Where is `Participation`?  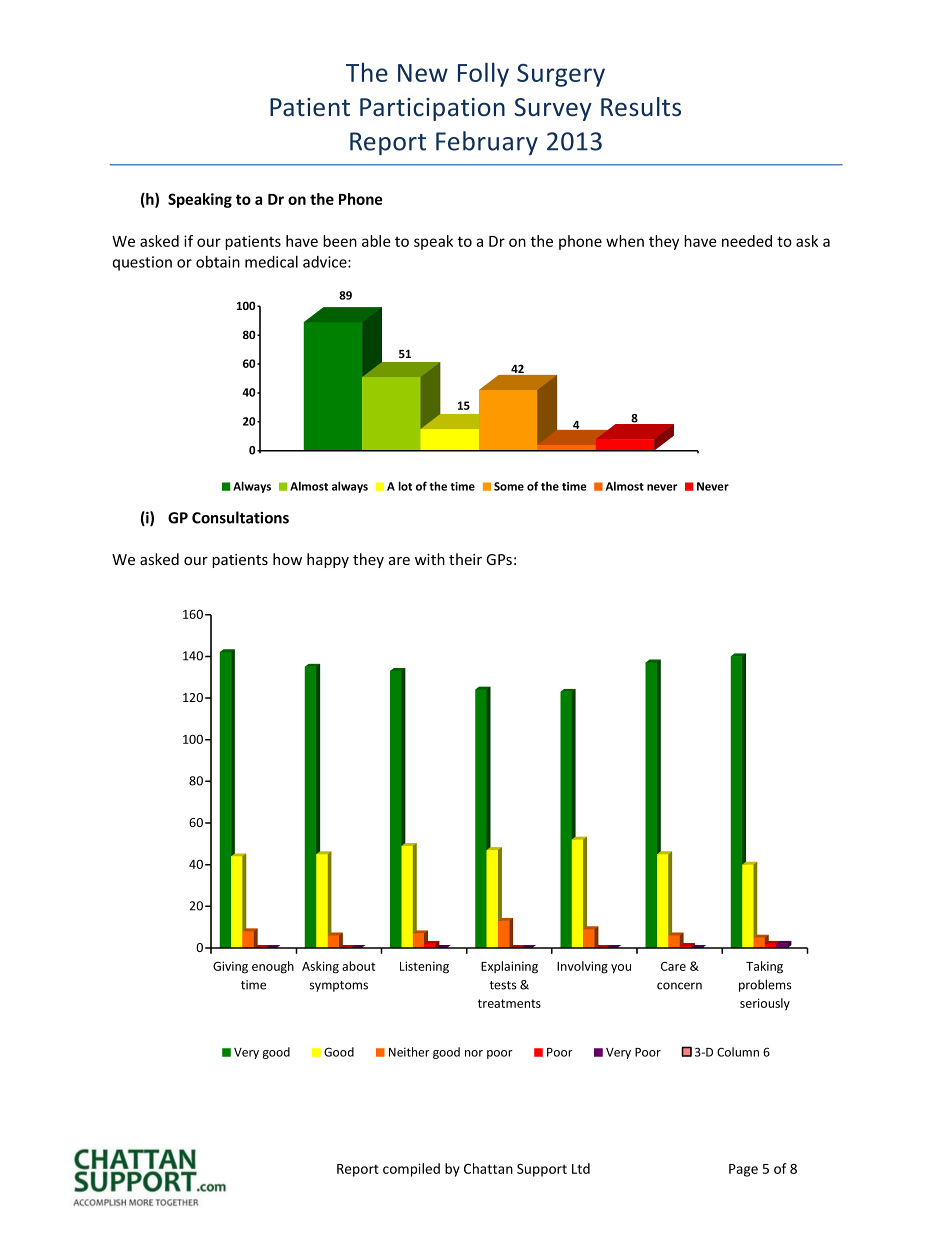
Participation is located at coordinates (432, 109).
